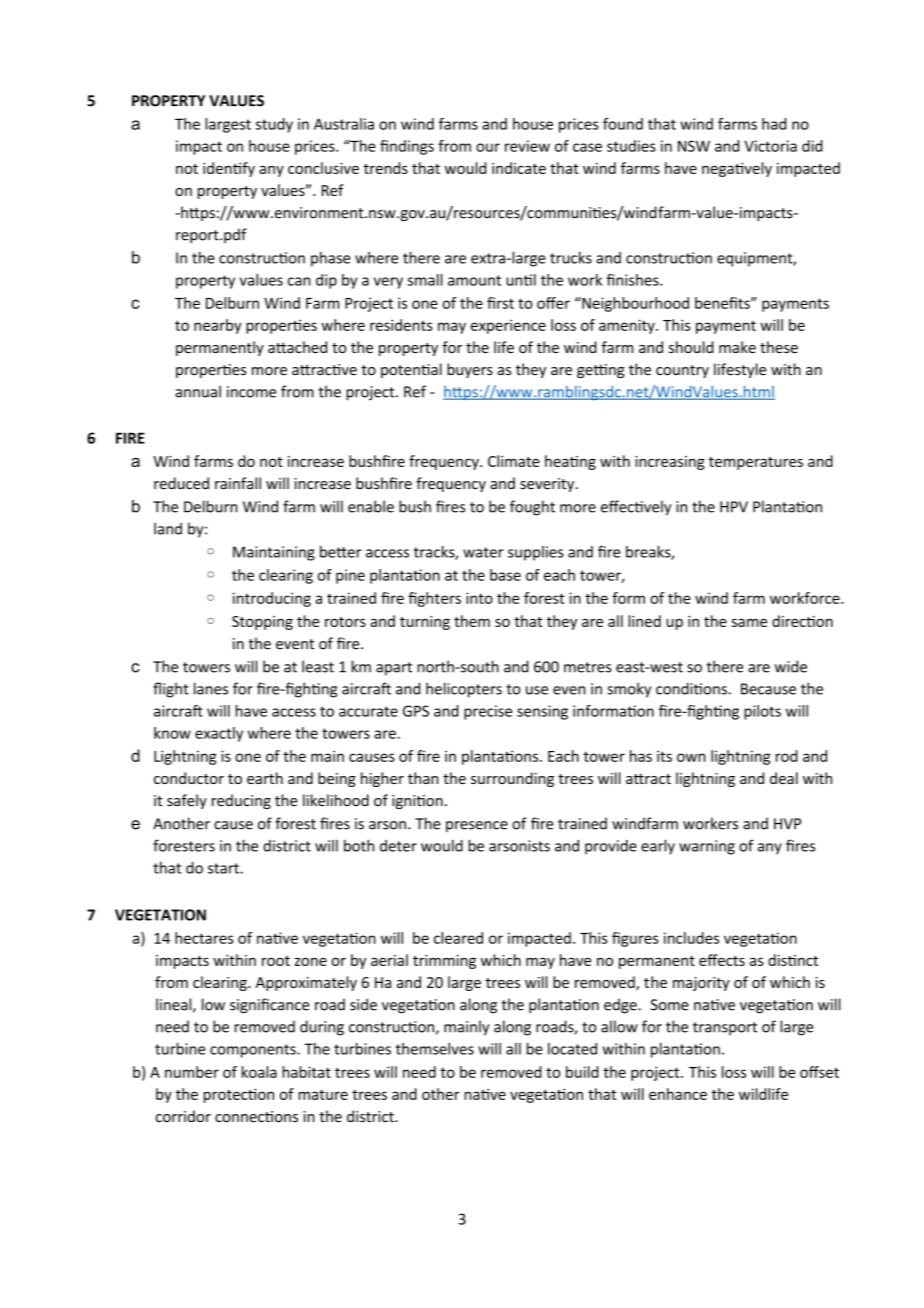  Describe the element at coordinates (519, 168) in the page. I see `indicate` at that location.
